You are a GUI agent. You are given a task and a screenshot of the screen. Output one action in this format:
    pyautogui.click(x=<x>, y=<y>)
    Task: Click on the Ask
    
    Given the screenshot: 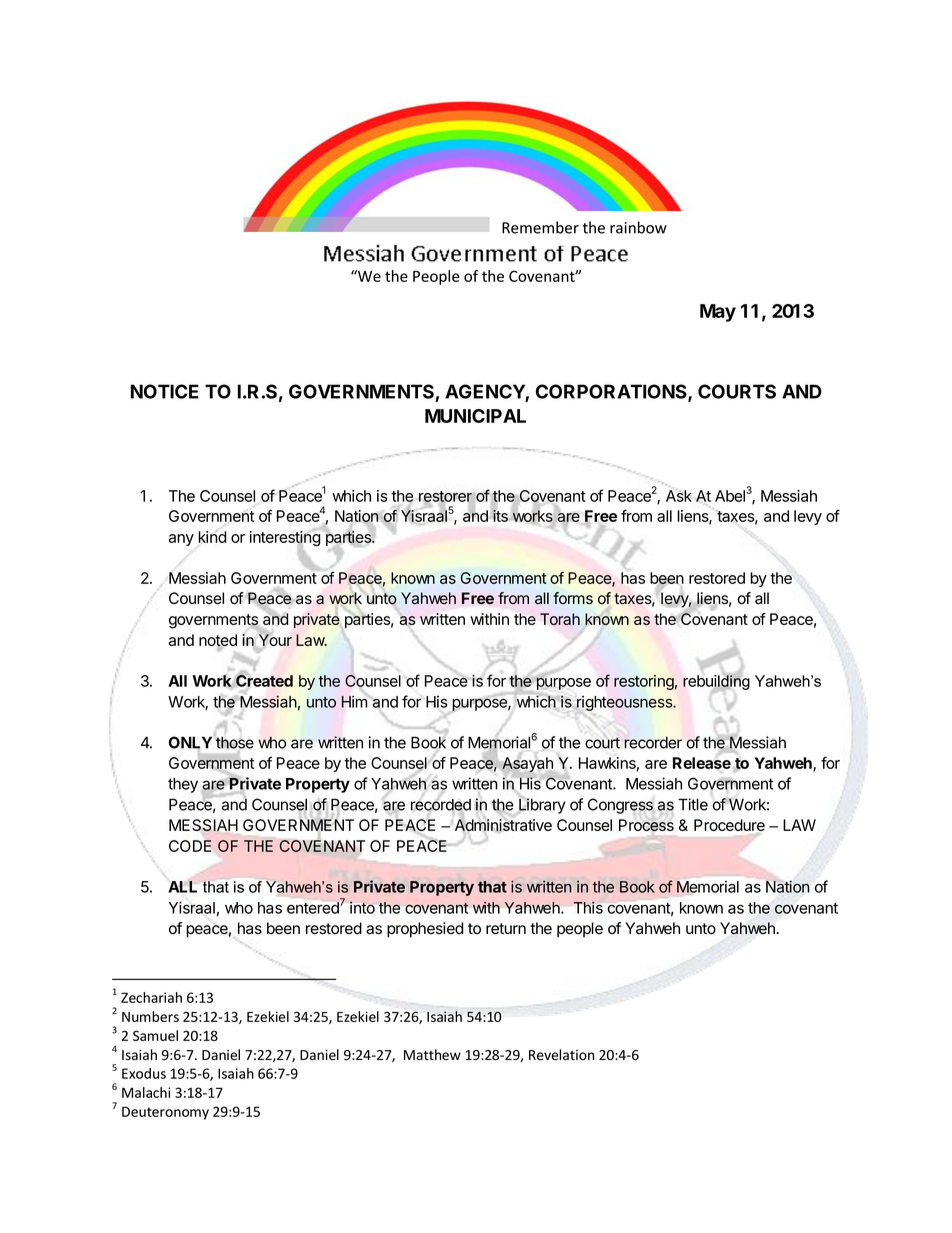 What is the action you would take?
    pyautogui.click(x=679, y=496)
